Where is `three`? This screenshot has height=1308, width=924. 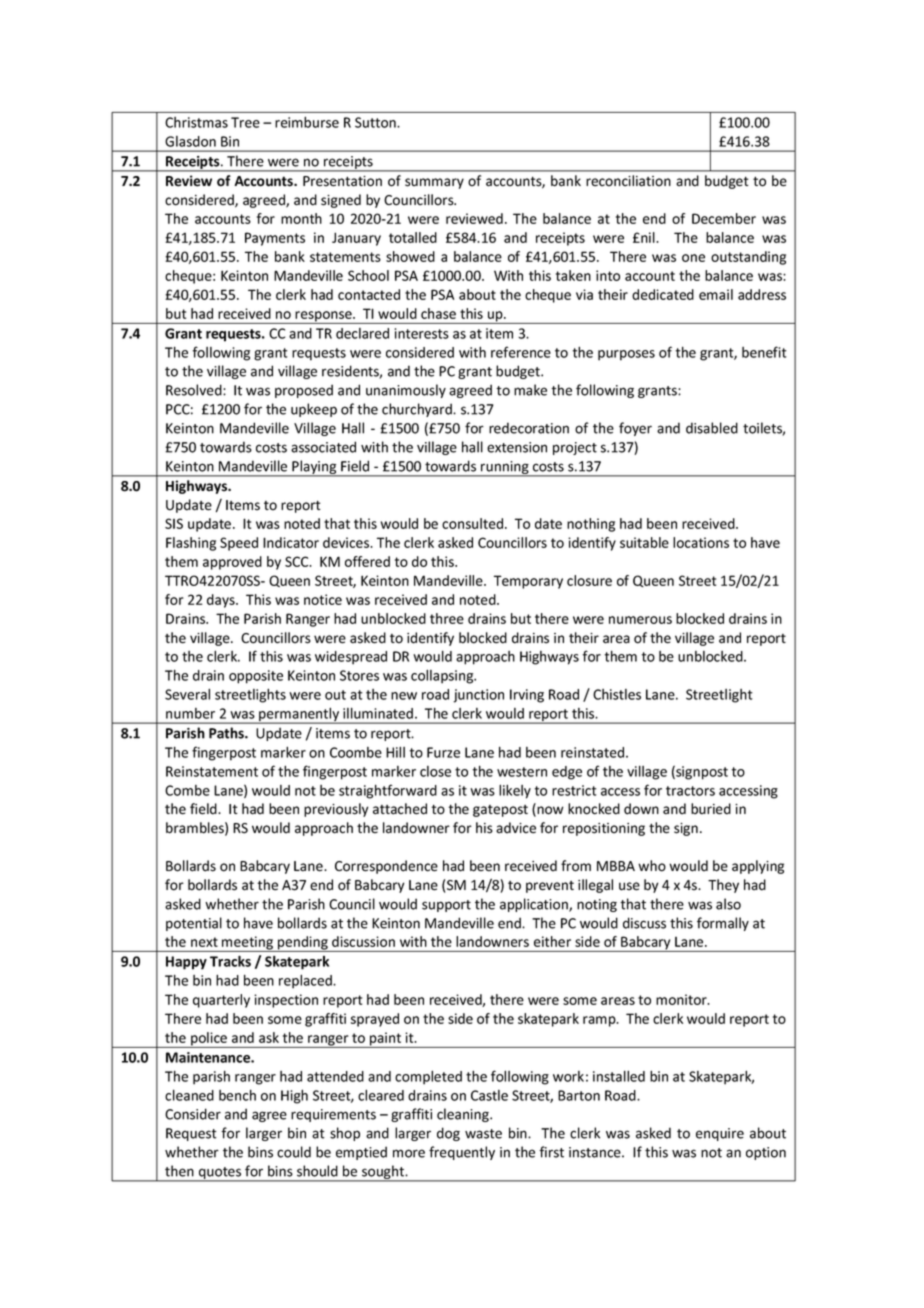 three is located at coordinates (447, 618).
